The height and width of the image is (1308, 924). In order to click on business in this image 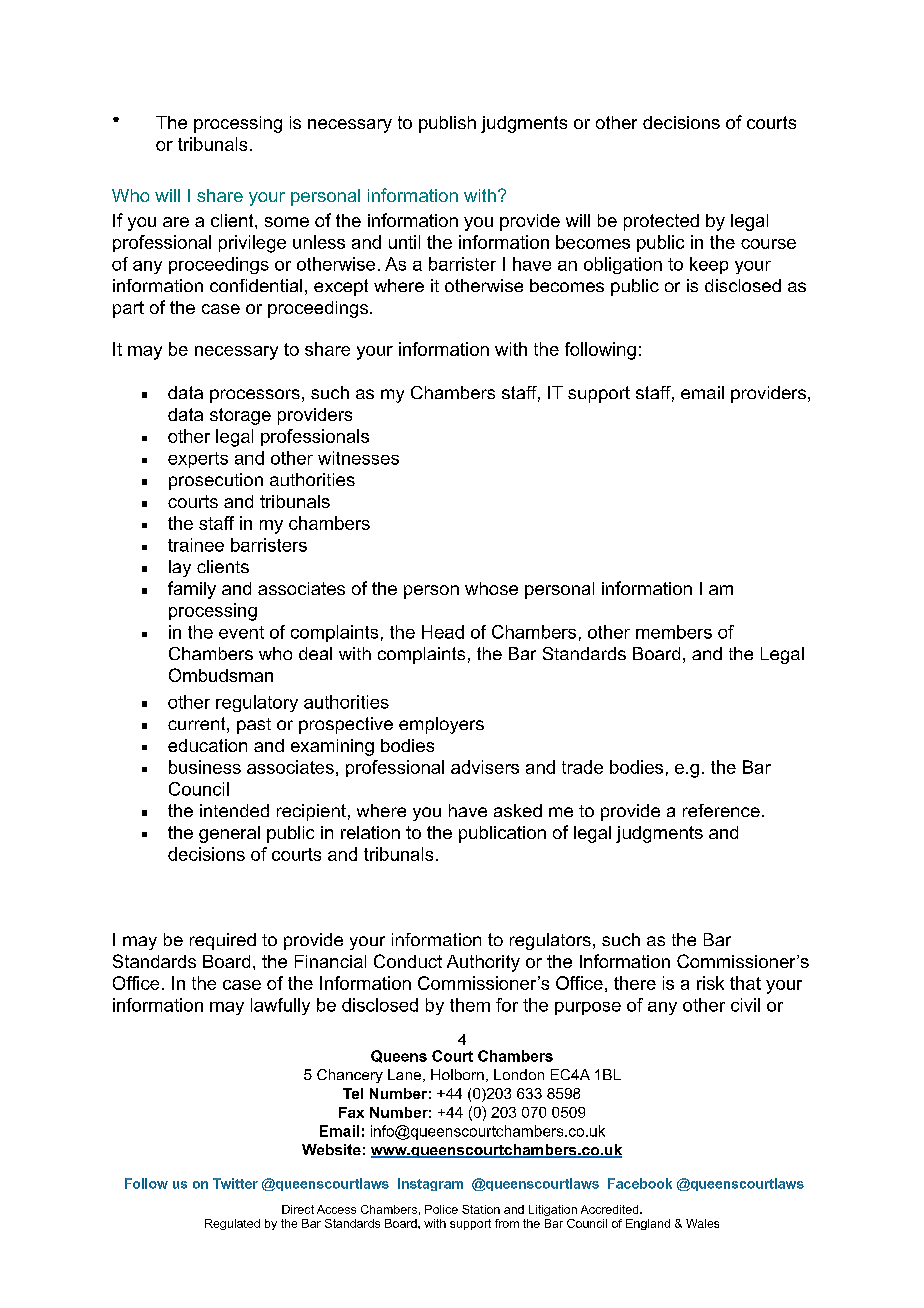, I will do `click(205, 767)`.
